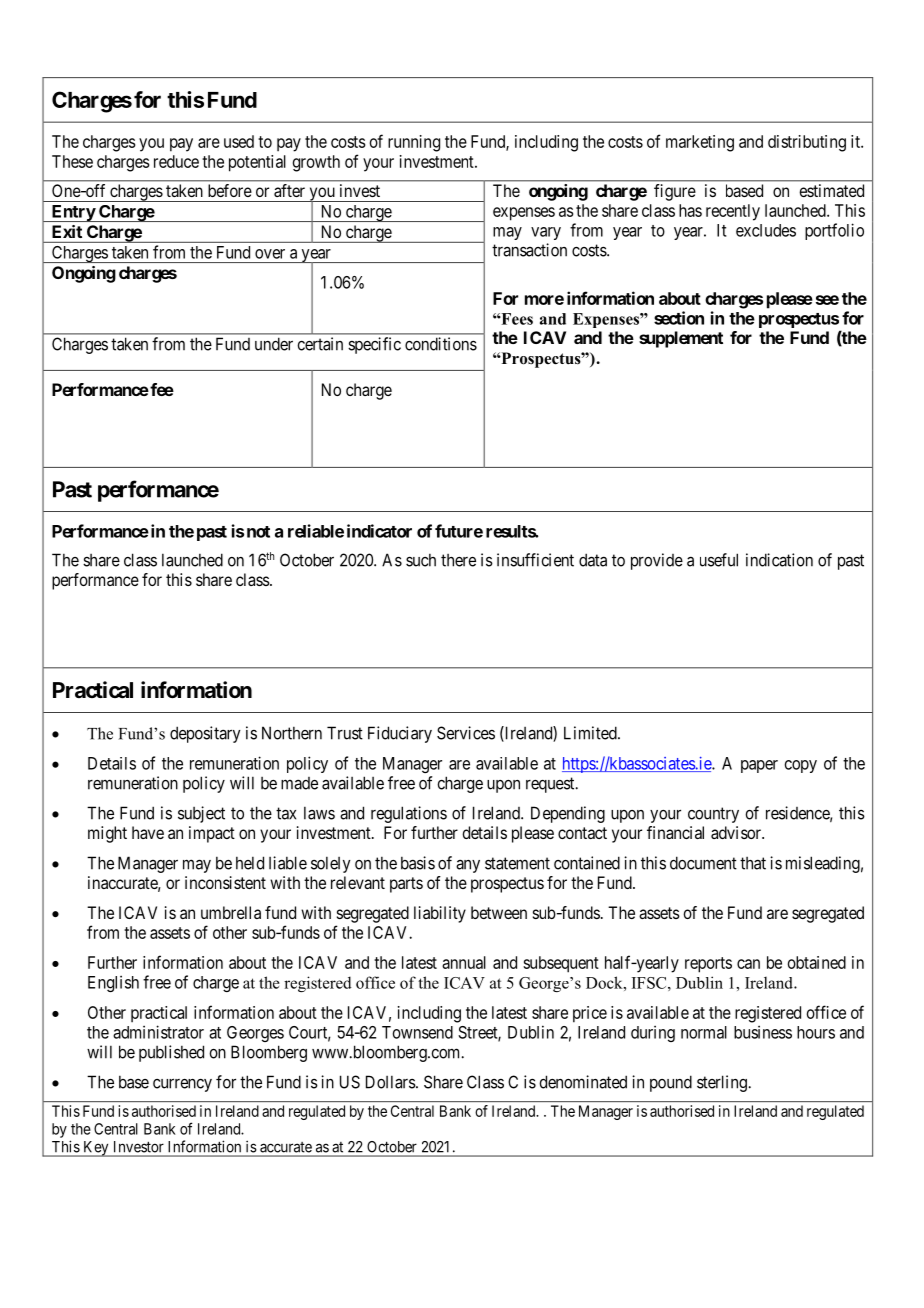 The height and width of the screenshot is (1308, 924). Describe the element at coordinates (700, 143) in the screenshot. I see `marketing` at that location.
